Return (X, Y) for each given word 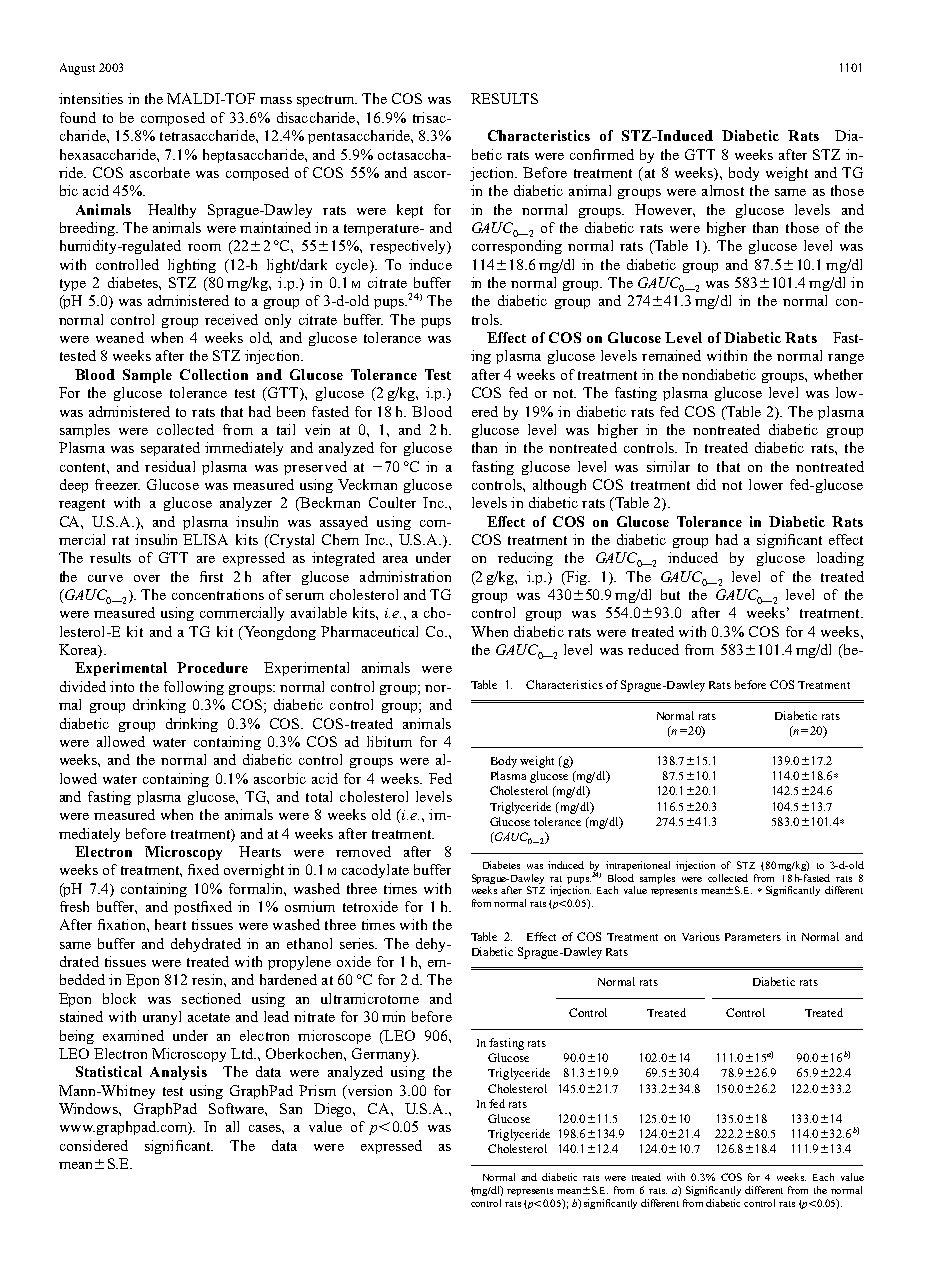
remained (671, 355)
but (670, 594)
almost (723, 190)
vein (317, 429)
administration (405, 576)
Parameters (753, 937)
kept (410, 211)
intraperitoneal (638, 866)
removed (363, 851)
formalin (257, 888)
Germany (382, 1055)
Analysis (178, 1073)
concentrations (218, 594)
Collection (214, 374)
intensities (91, 98)
